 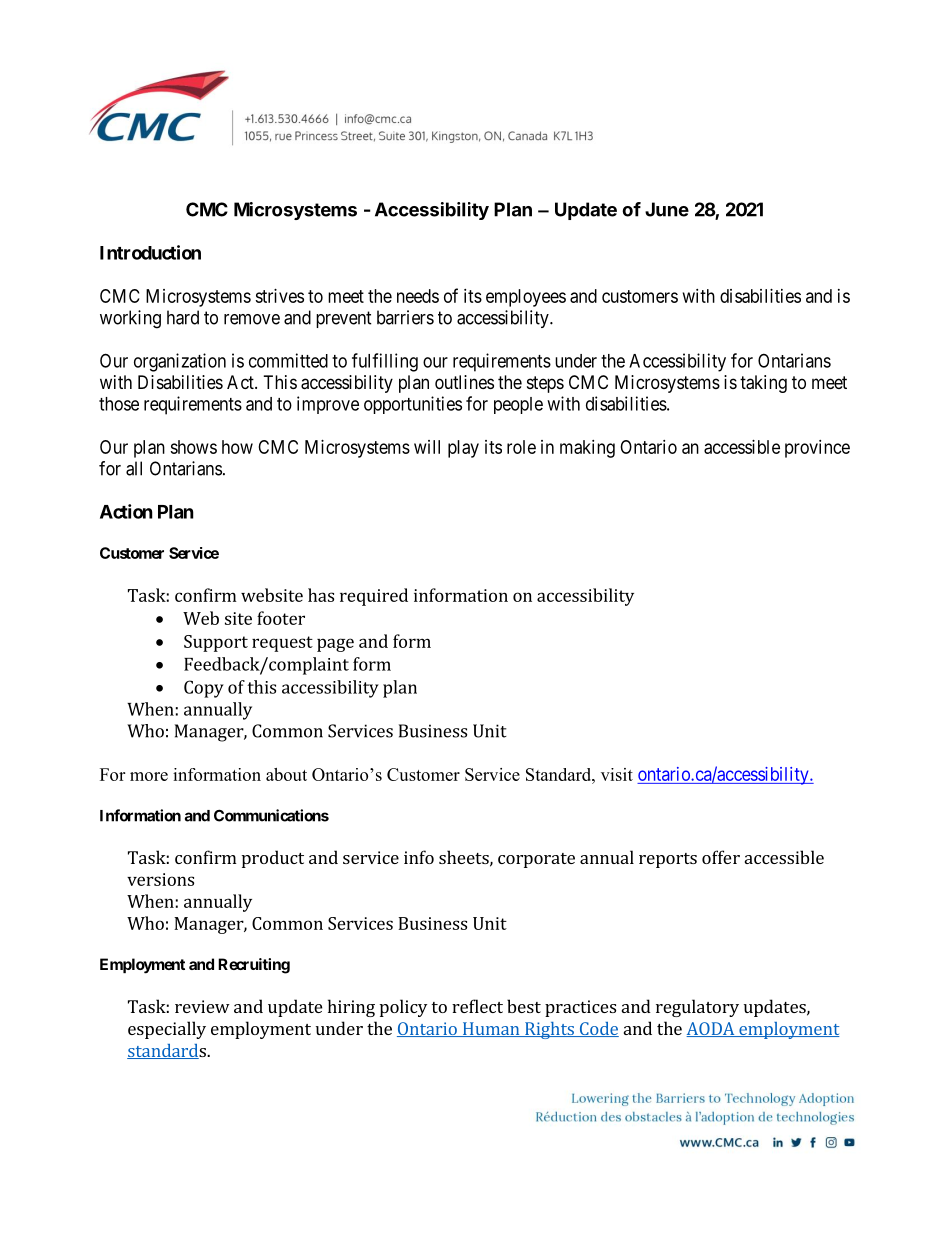 What do you see at coordinates (418, 296) in the page?
I see `needs` at bounding box center [418, 296].
